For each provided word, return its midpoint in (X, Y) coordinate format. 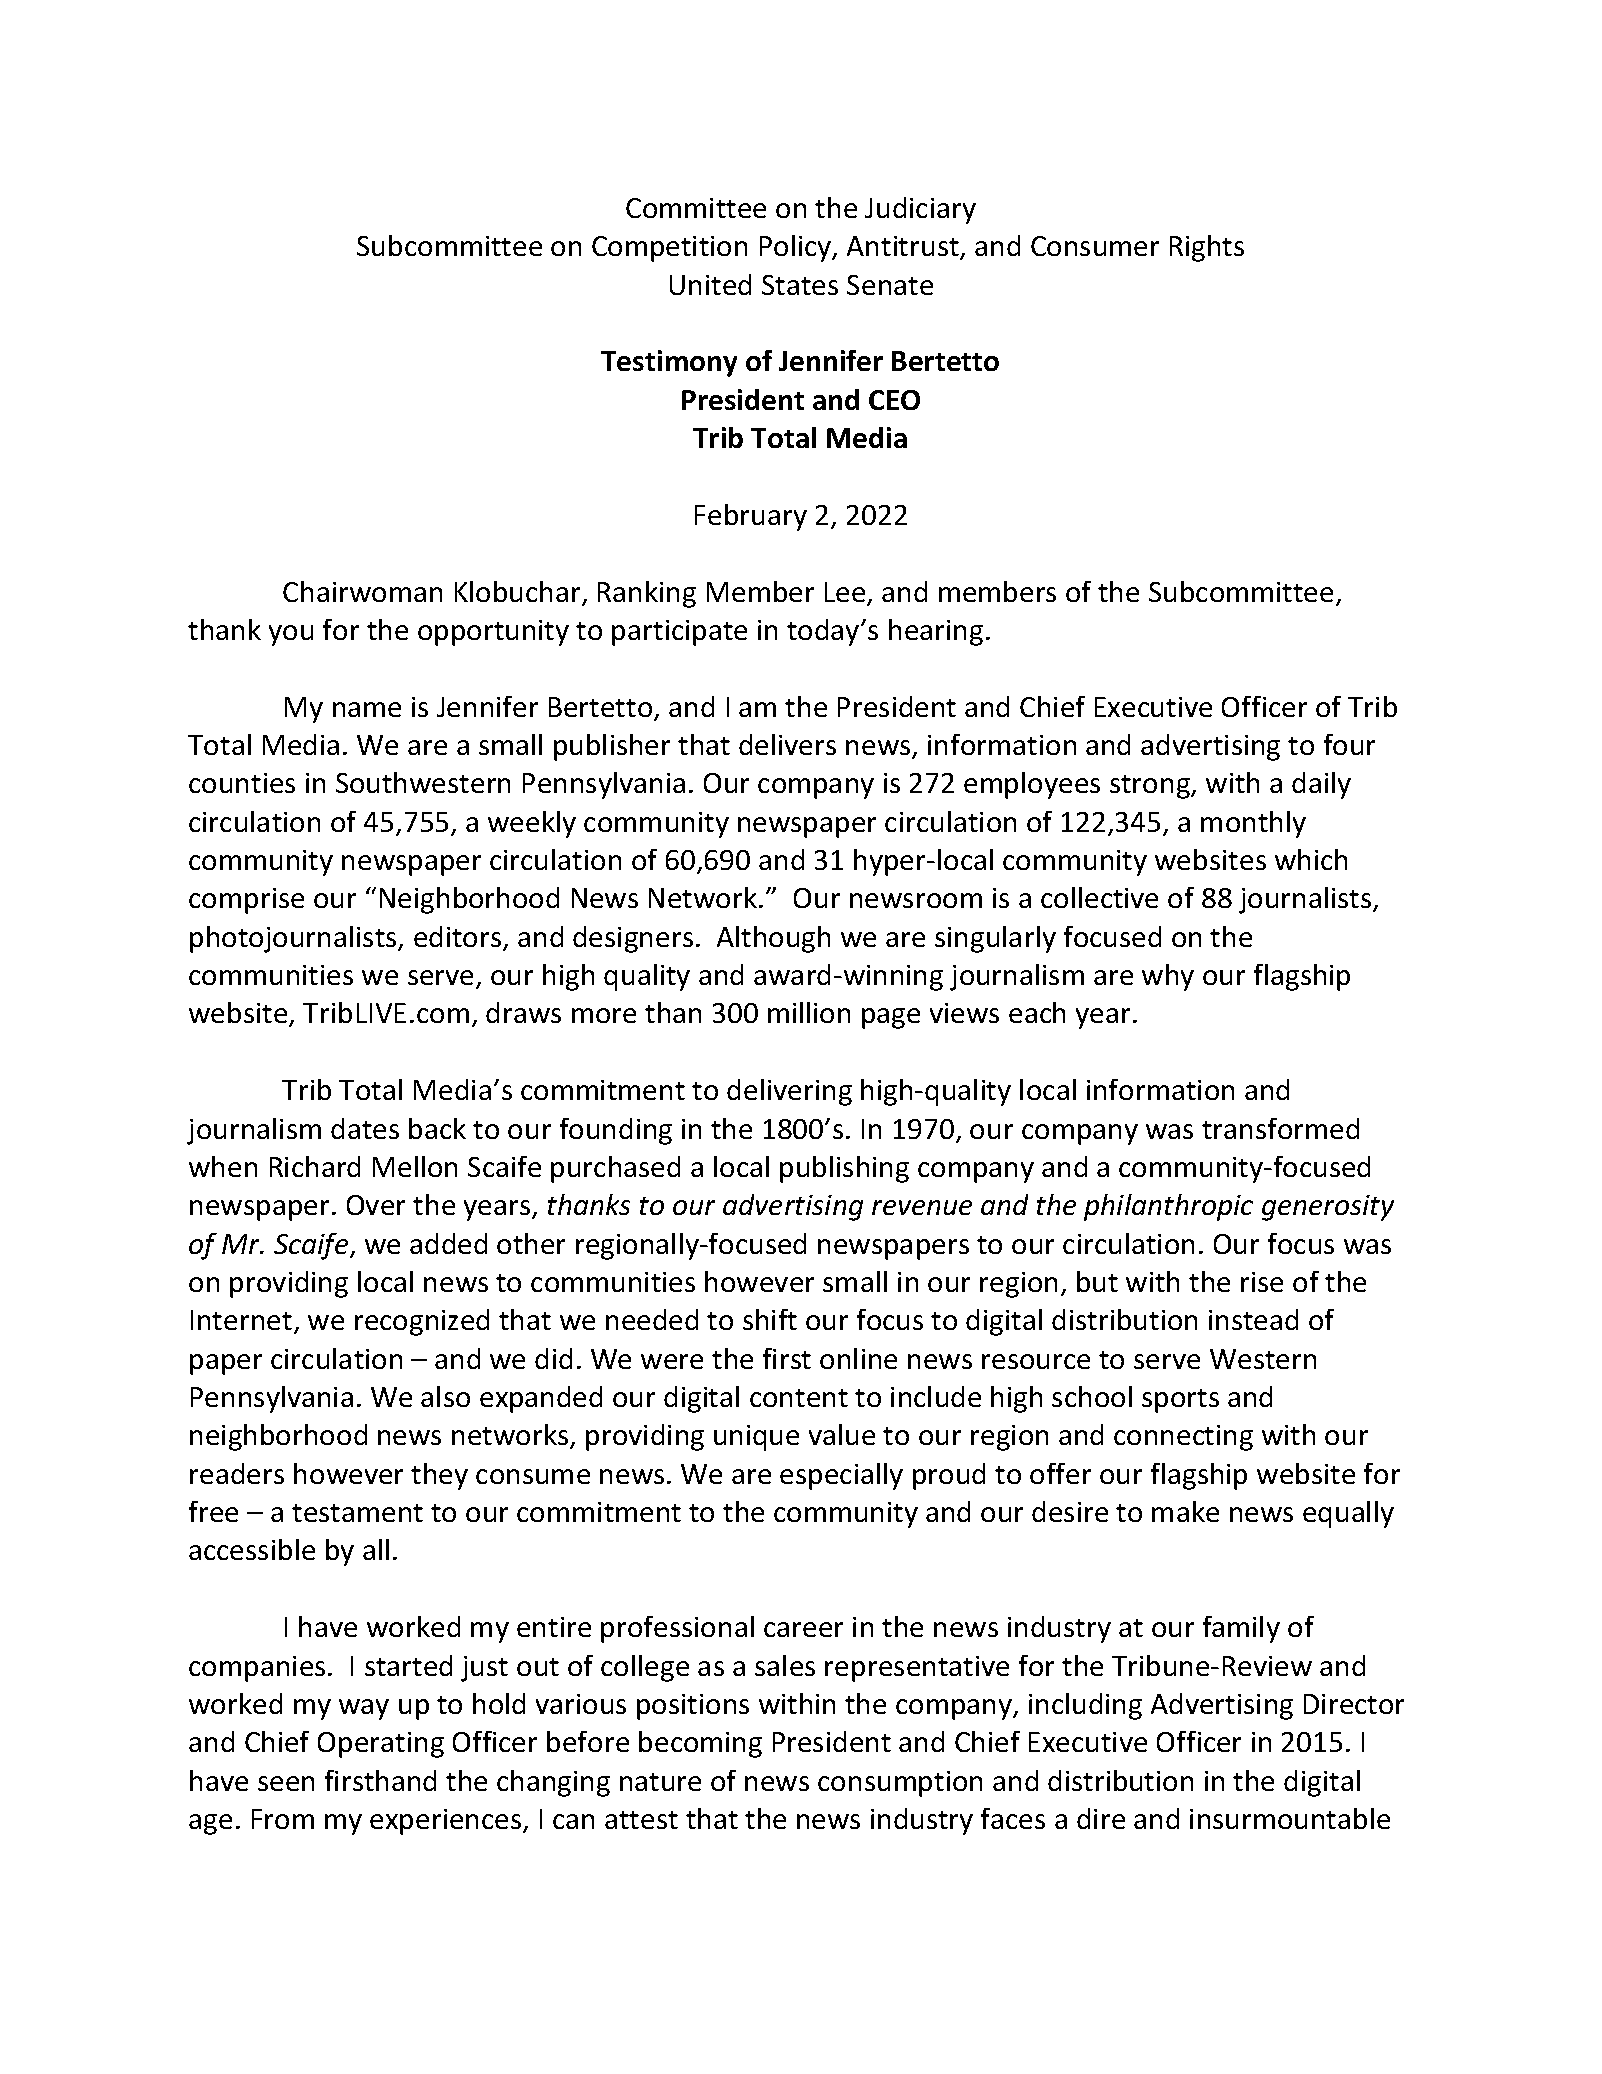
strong (1151, 787)
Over (376, 1205)
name (367, 709)
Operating (381, 1745)
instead (1253, 1319)
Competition (669, 249)
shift (770, 1319)
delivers (787, 744)
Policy (797, 248)
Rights (1207, 248)
